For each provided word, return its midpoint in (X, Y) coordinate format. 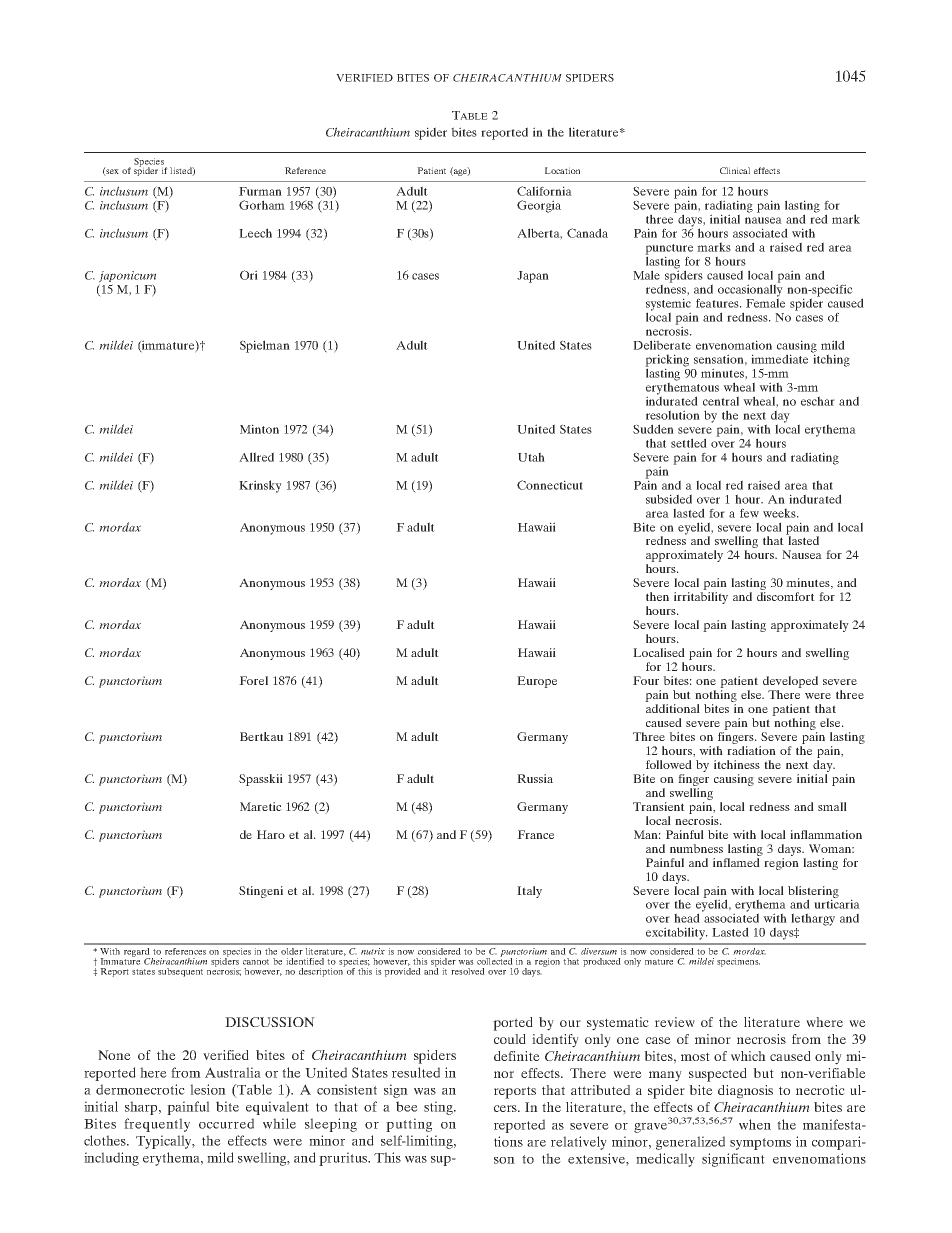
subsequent (180, 972)
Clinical (735, 170)
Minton (259, 429)
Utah (531, 457)
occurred (226, 1123)
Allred (256, 457)
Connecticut (550, 485)
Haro (271, 834)
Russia (535, 778)
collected (495, 960)
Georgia (539, 206)
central (721, 401)
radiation (751, 750)
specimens (738, 962)
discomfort (786, 596)
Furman (260, 191)
